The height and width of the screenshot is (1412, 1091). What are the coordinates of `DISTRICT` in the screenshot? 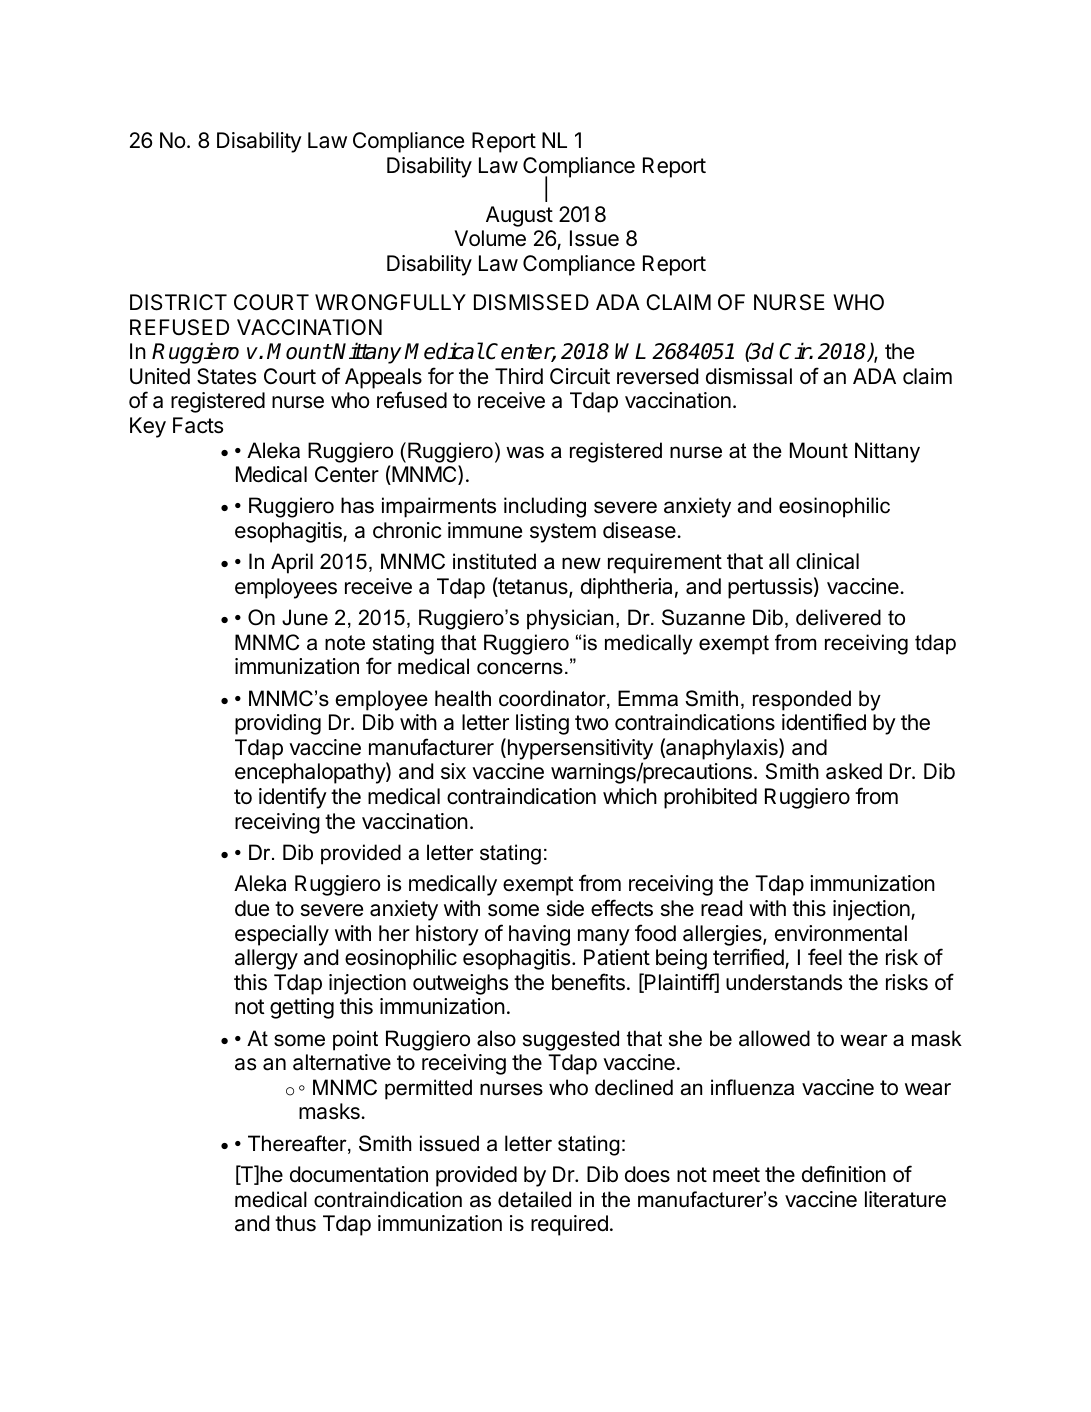 It's located at (178, 302).
